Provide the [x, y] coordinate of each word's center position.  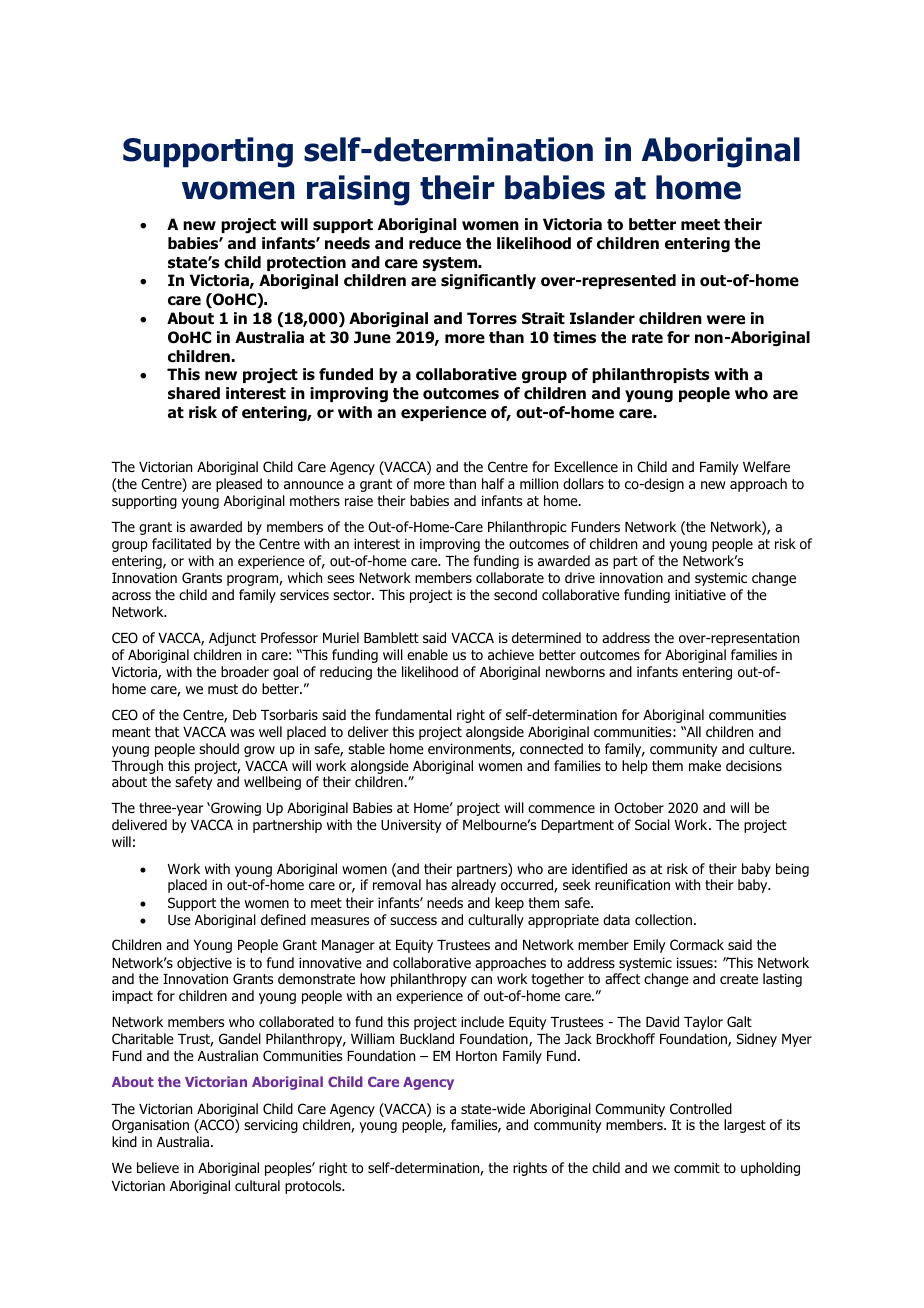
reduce [435, 243]
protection [306, 263]
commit [697, 1168]
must [223, 689]
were [726, 320]
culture [771, 748]
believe [158, 1167]
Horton [476, 1056]
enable [427, 654]
